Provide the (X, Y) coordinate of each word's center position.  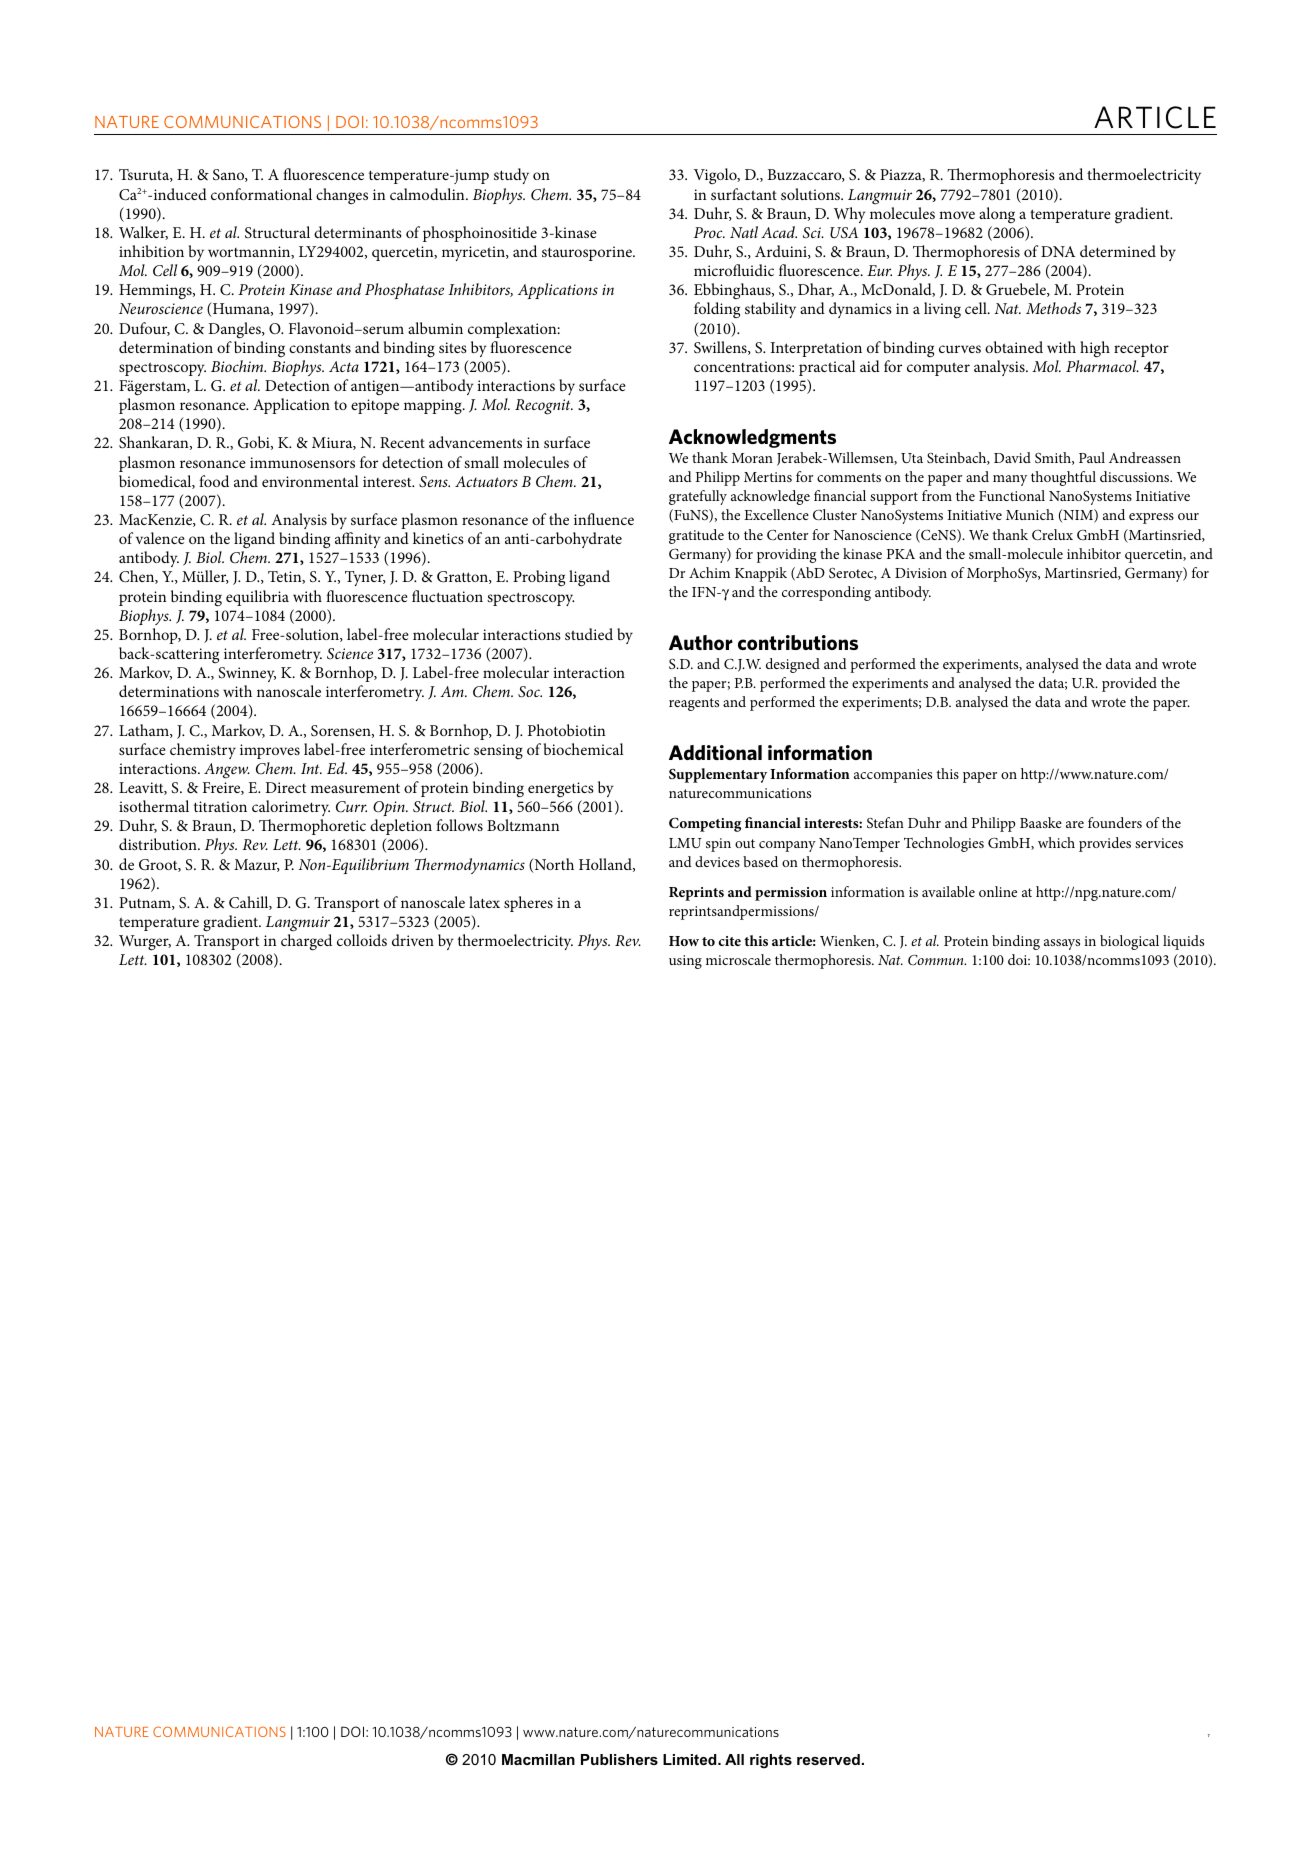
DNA (1058, 251)
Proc (709, 232)
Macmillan (538, 1759)
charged (306, 942)
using (685, 962)
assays (1062, 944)
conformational (261, 194)
